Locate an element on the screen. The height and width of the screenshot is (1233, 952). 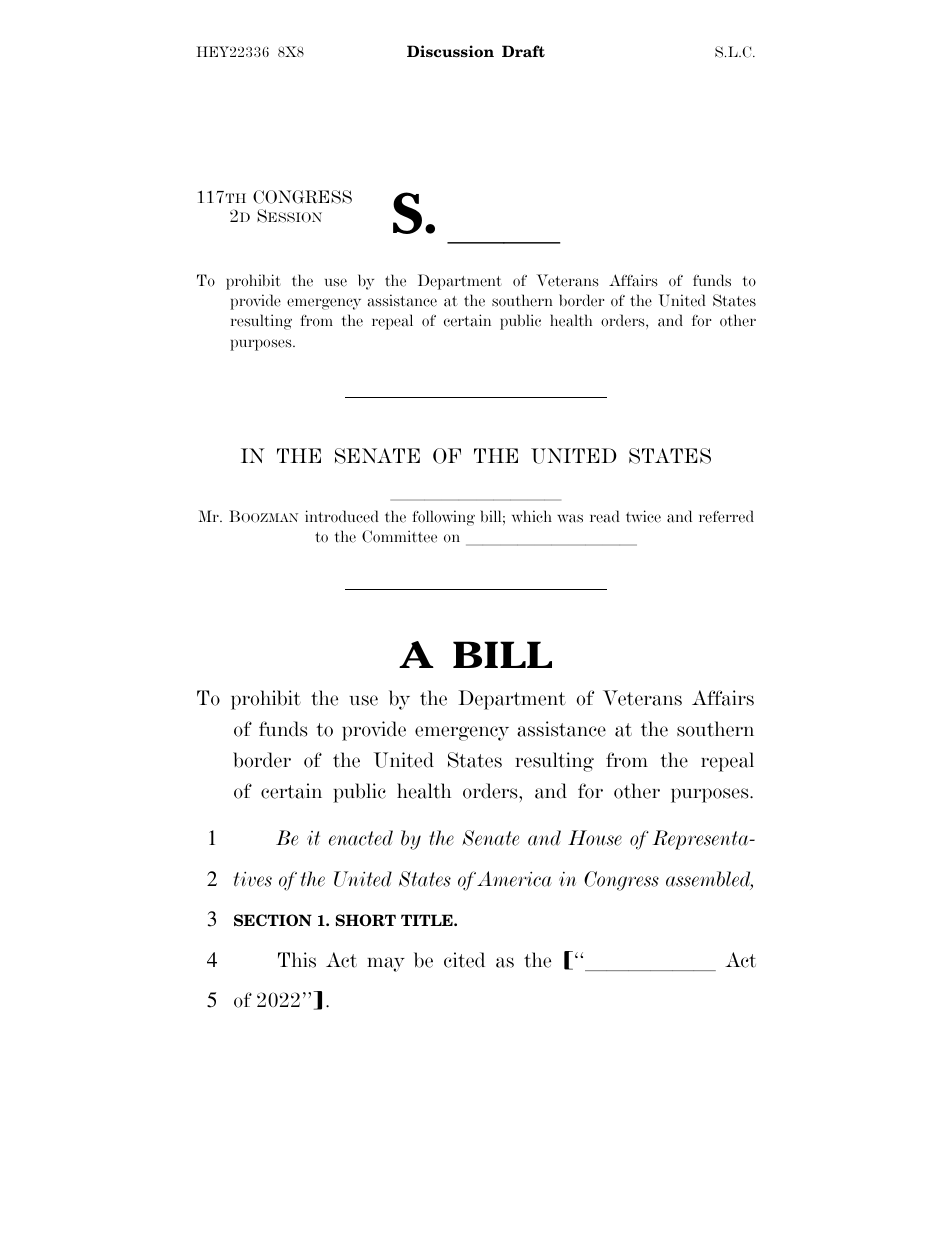
following is located at coordinates (443, 518).
